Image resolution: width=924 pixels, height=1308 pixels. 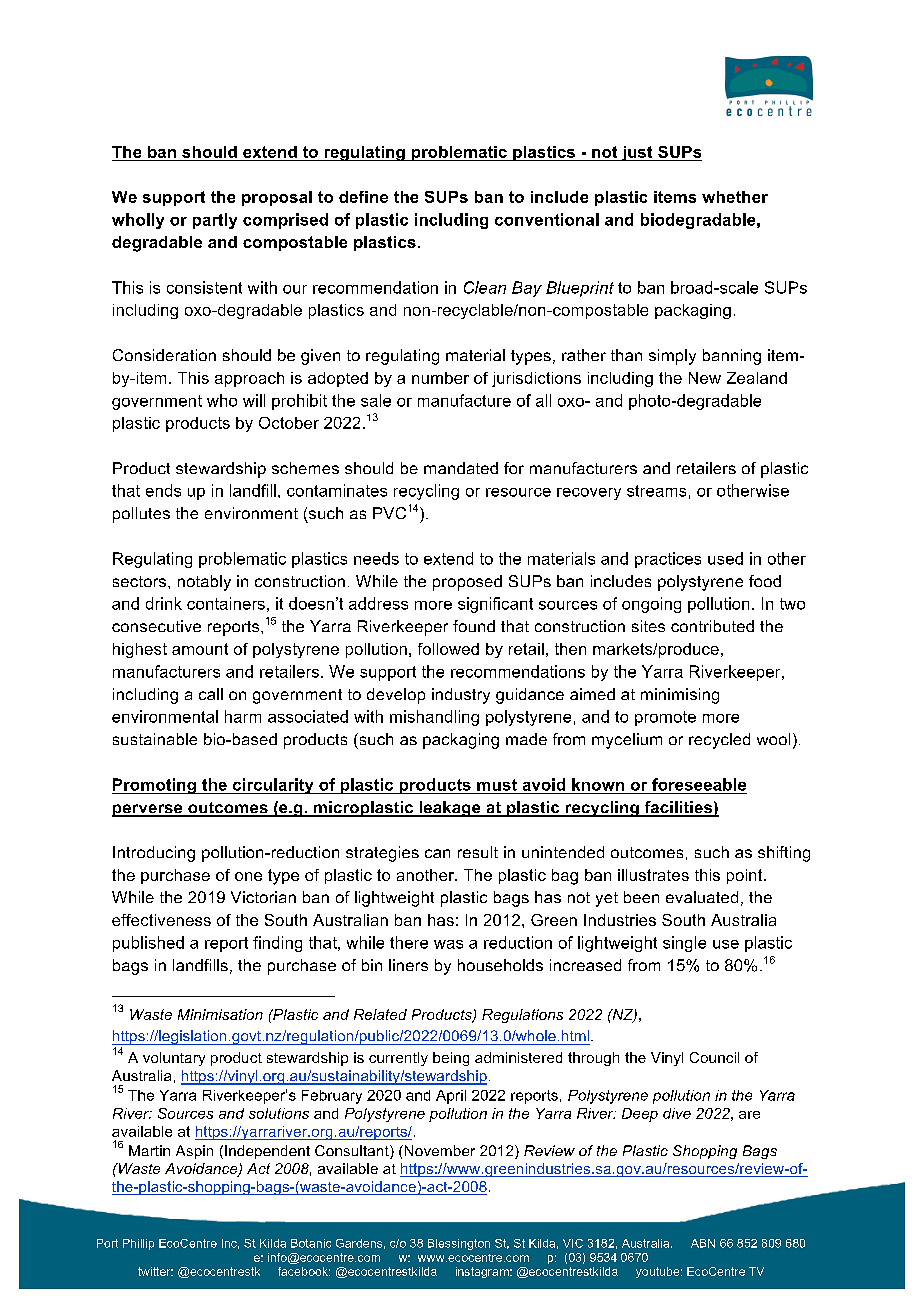 What do you see at coordinates (438, 1150) in the screenshot?
I see `November` at bounding box center [438, 1150].
